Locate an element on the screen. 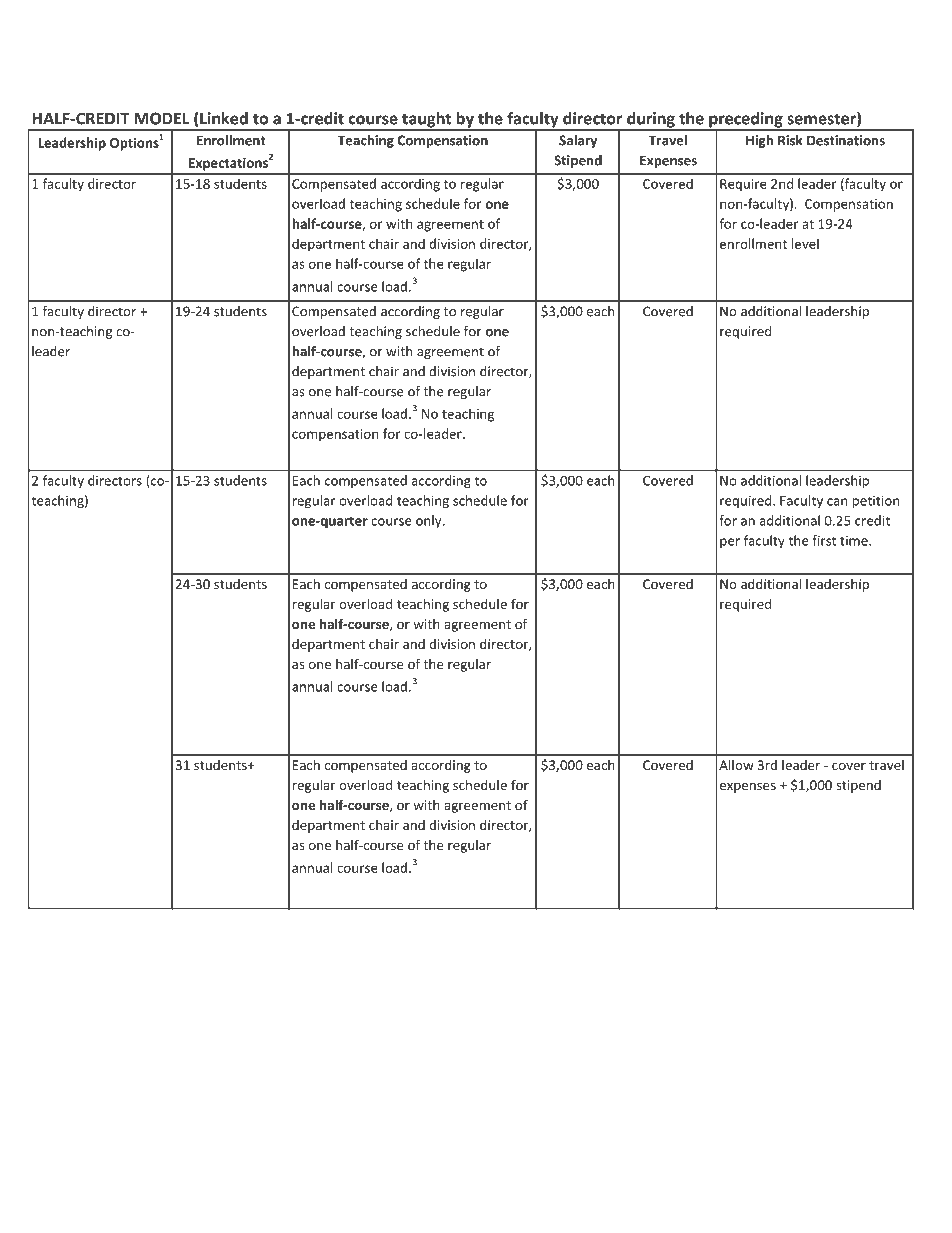  High is located at coordinates (759, 141).
